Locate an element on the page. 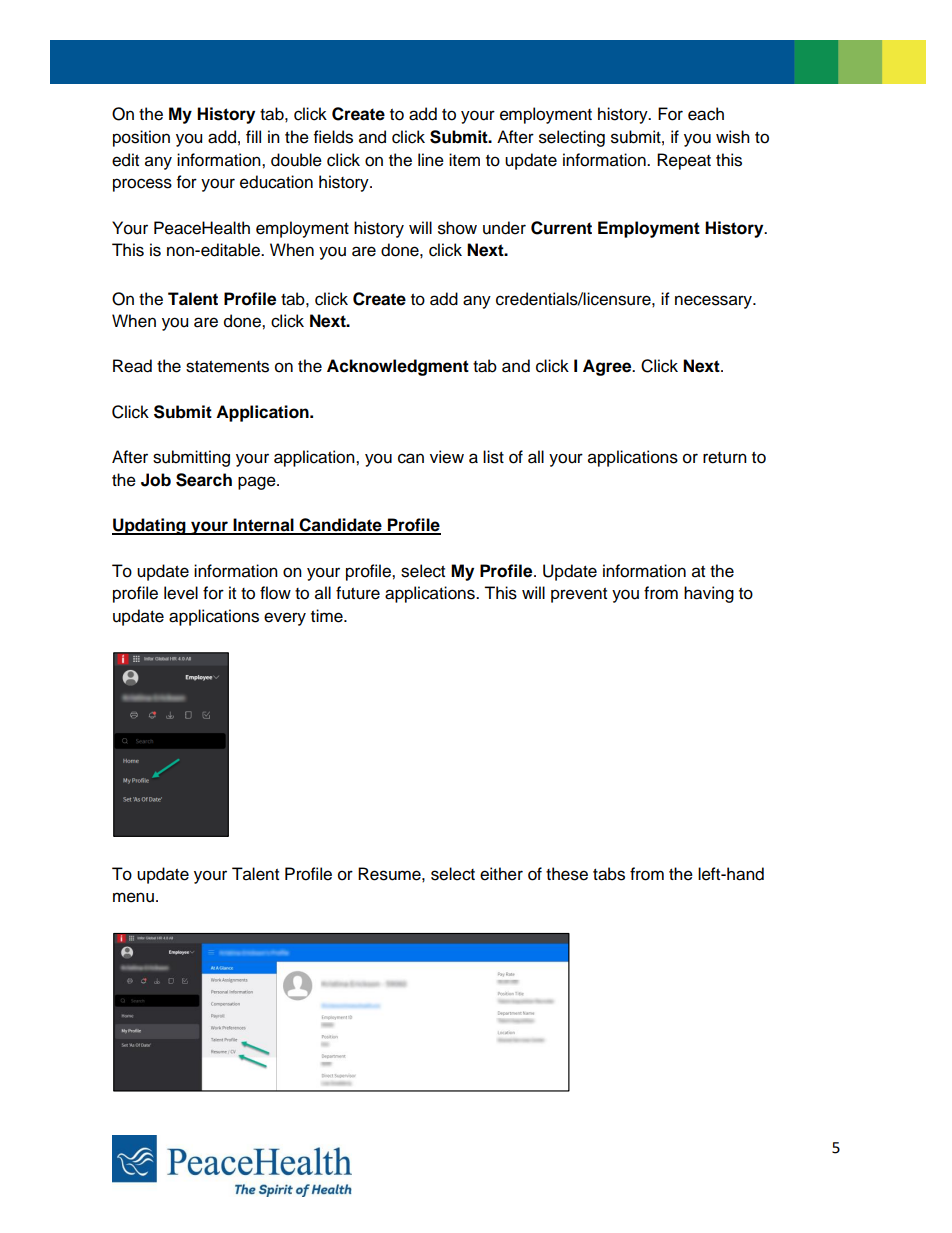 The height and width of the image is (1233, 952). level is located at coordinates (181, 593).
